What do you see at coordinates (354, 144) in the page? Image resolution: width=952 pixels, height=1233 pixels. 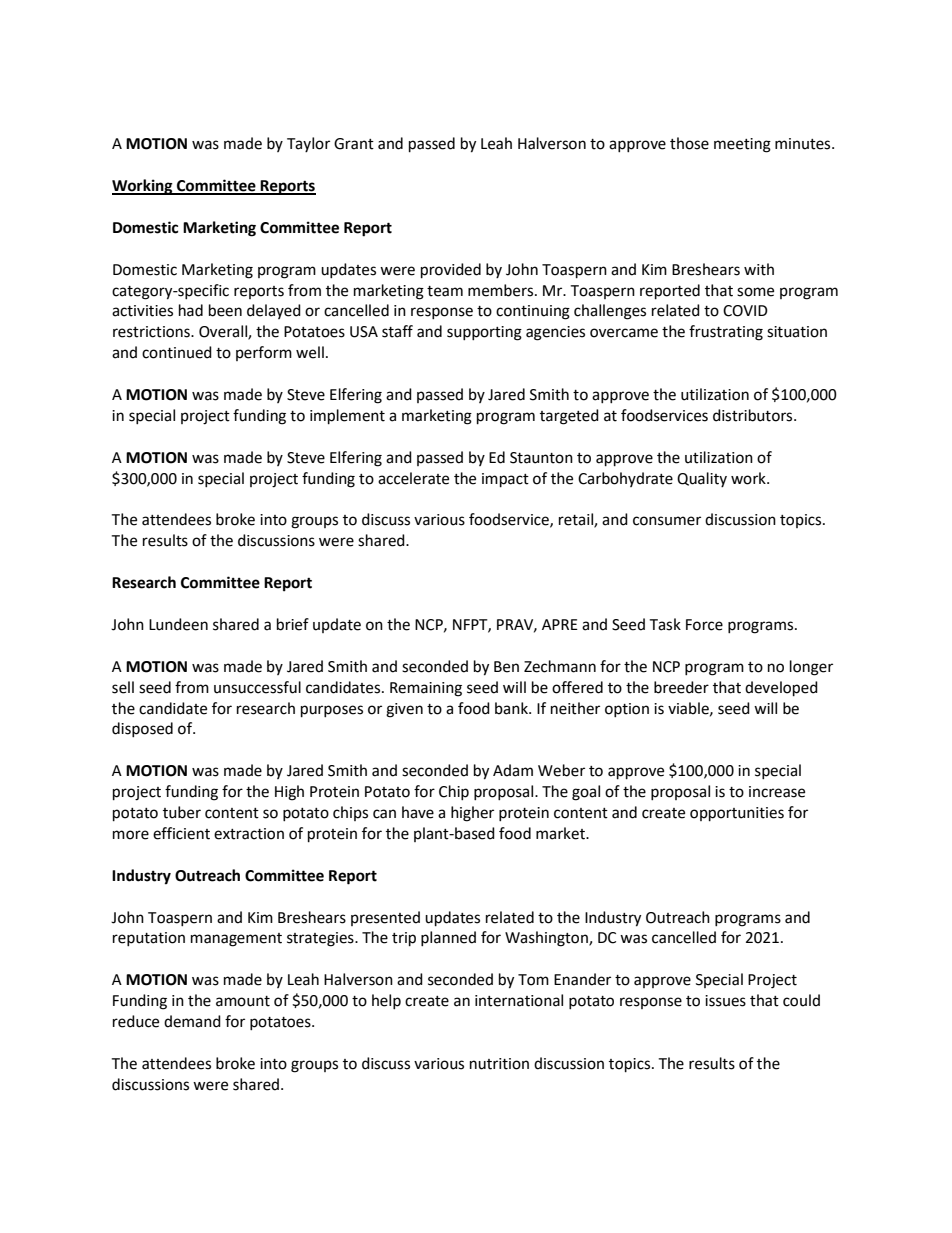 I see `Grant` at bounding box center [354, 144].
